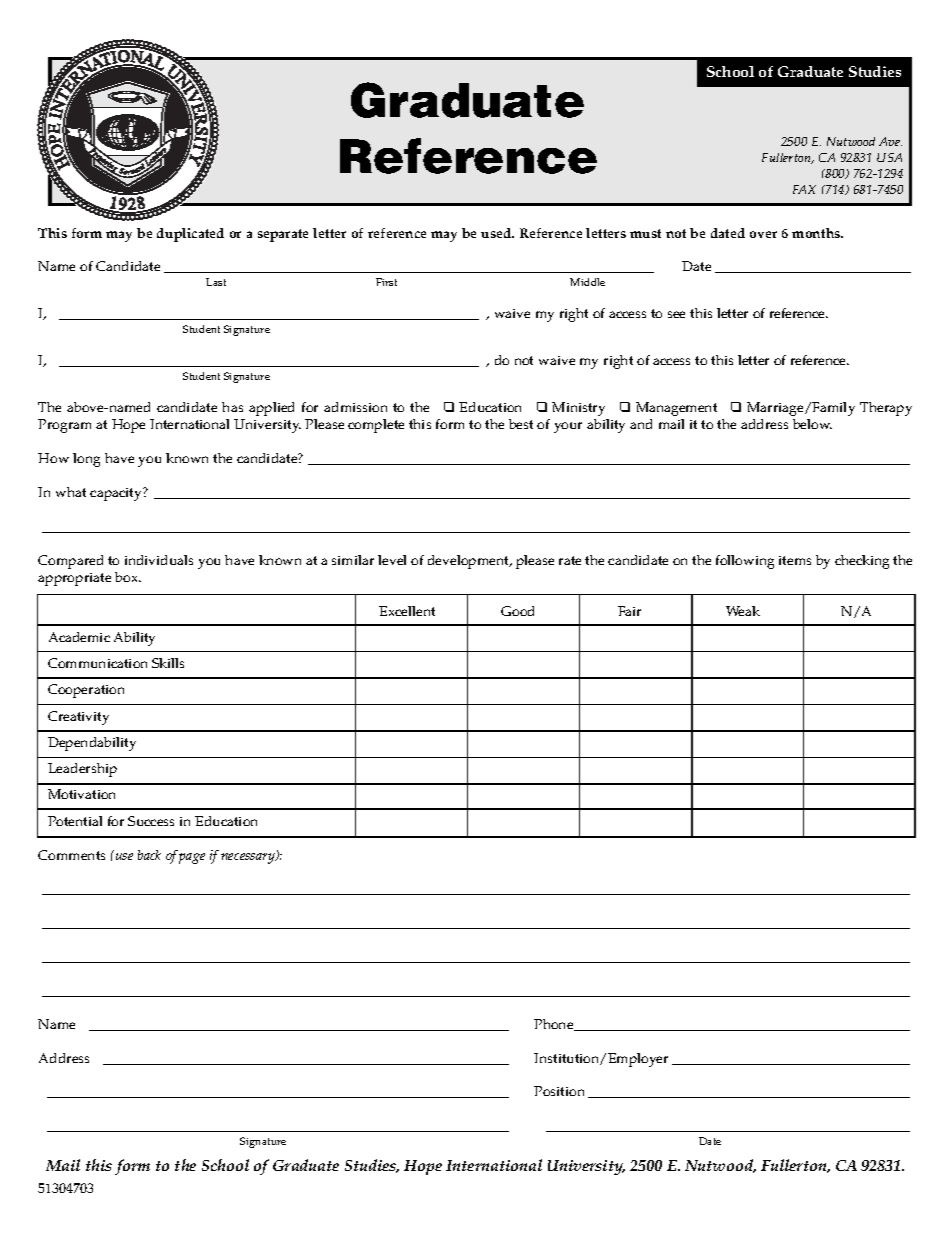 The height and width of the document is (1233, 952). What do you see at coordinates (117, 494) in the document?
I see `capacity` at bounding box center [117, 494].
